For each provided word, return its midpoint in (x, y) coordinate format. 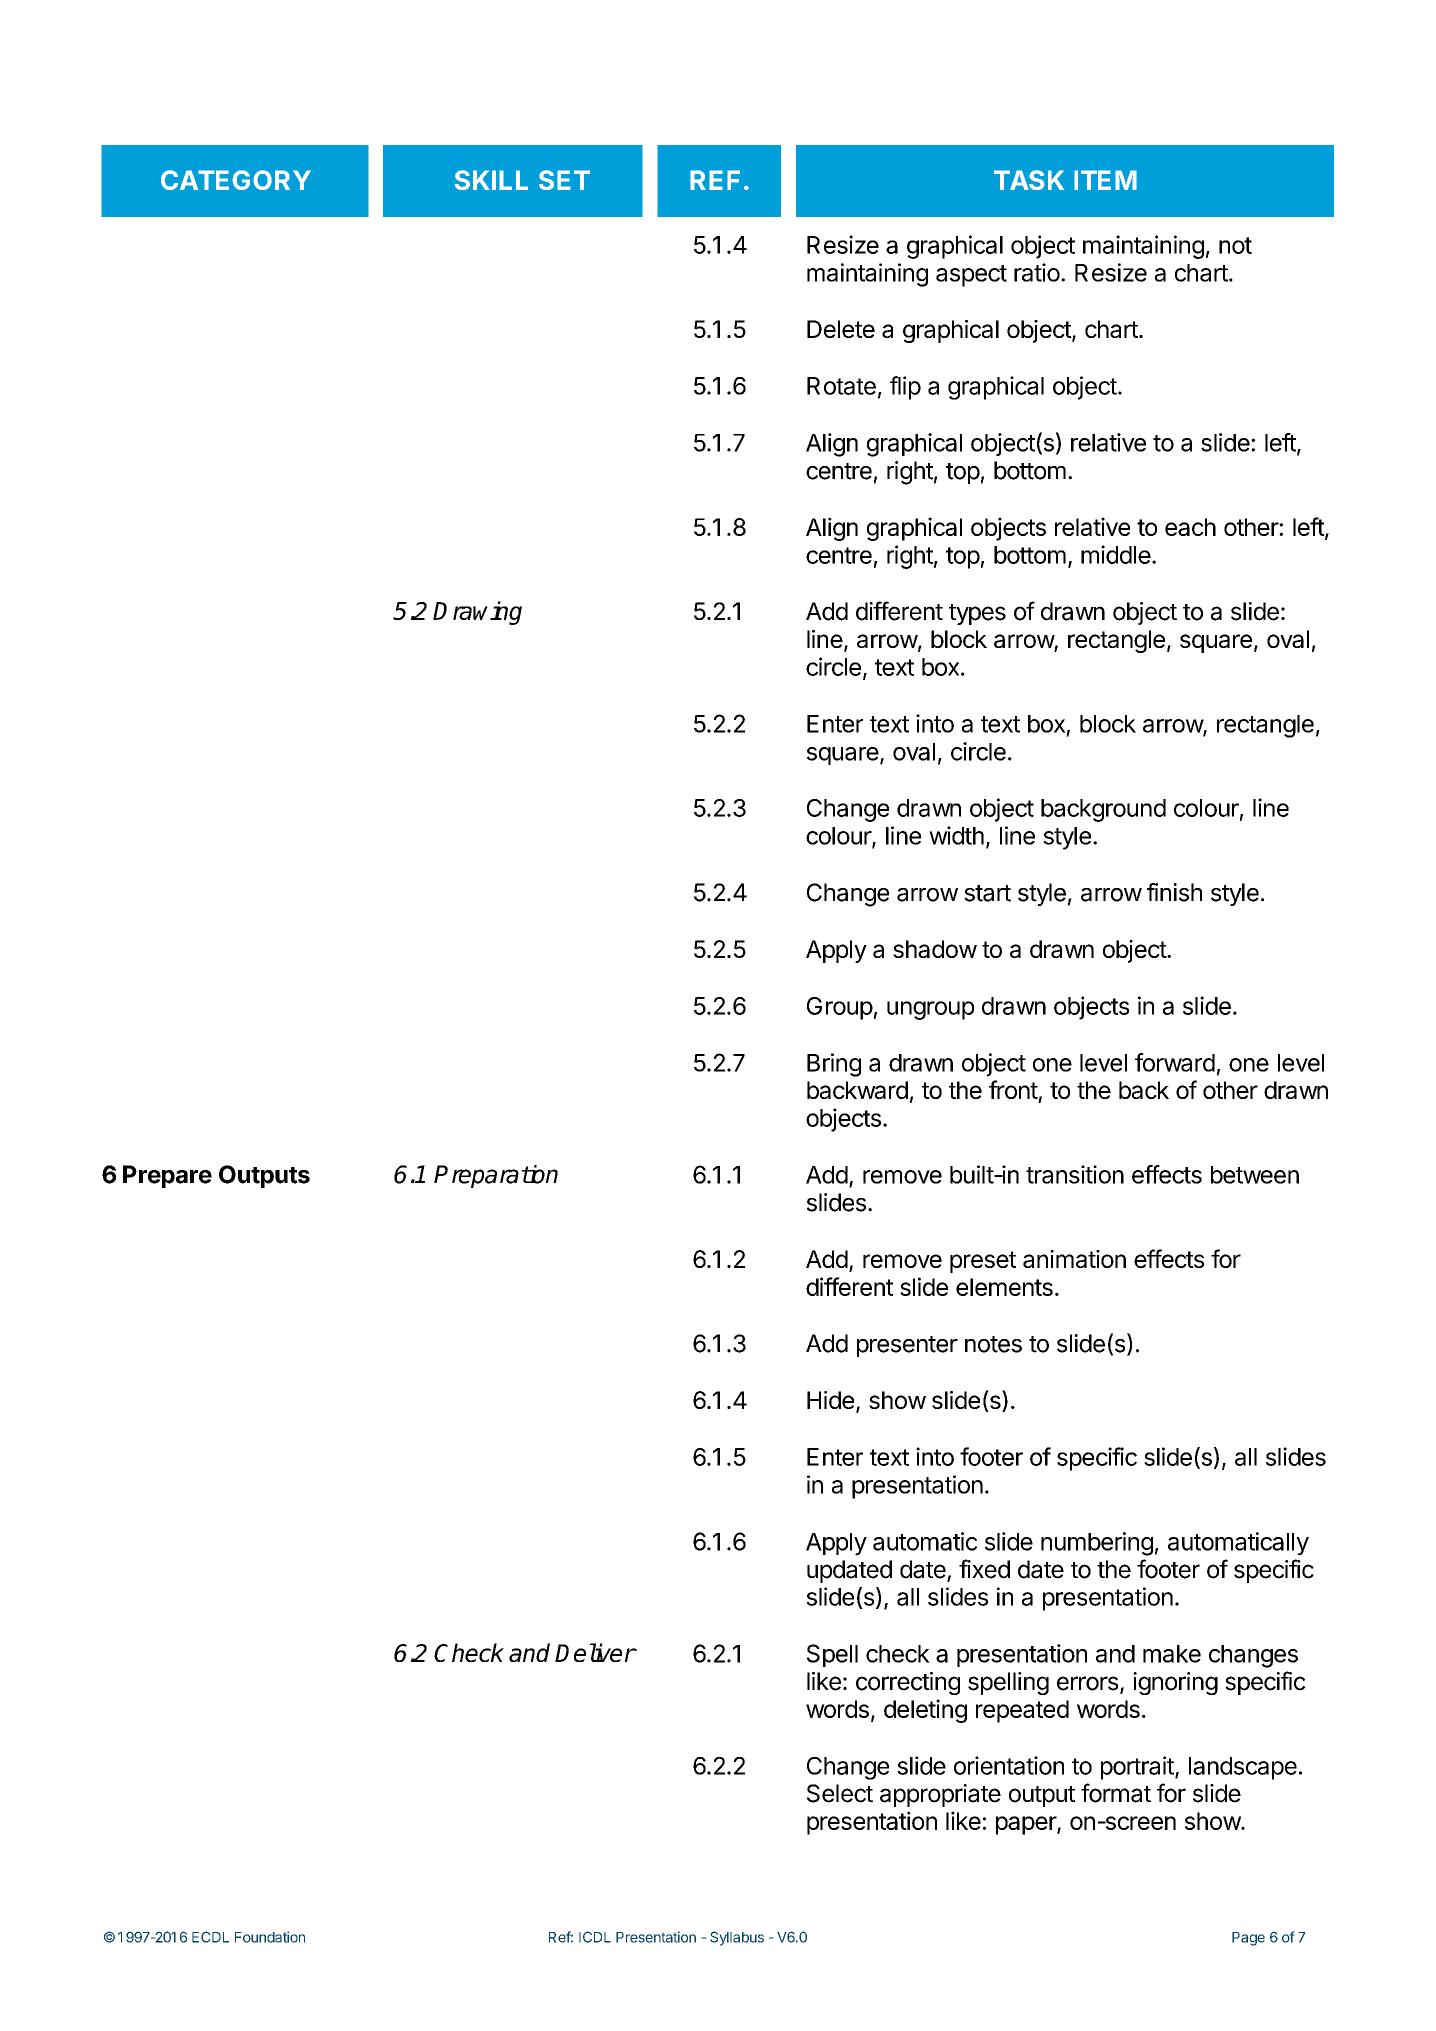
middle (1116, 554)
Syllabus (737, 1938)
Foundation (270, 1937)
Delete (841, 329)
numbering (1097, 1544)
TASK (1029, 180)
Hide (830, 1400)
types (977, 614)
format (1116, 1793)
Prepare (167, 1176)
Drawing (477, 613)
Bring (834, 1065)
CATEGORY (236, 180)
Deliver (595, 1652)
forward (1175, 1062)
